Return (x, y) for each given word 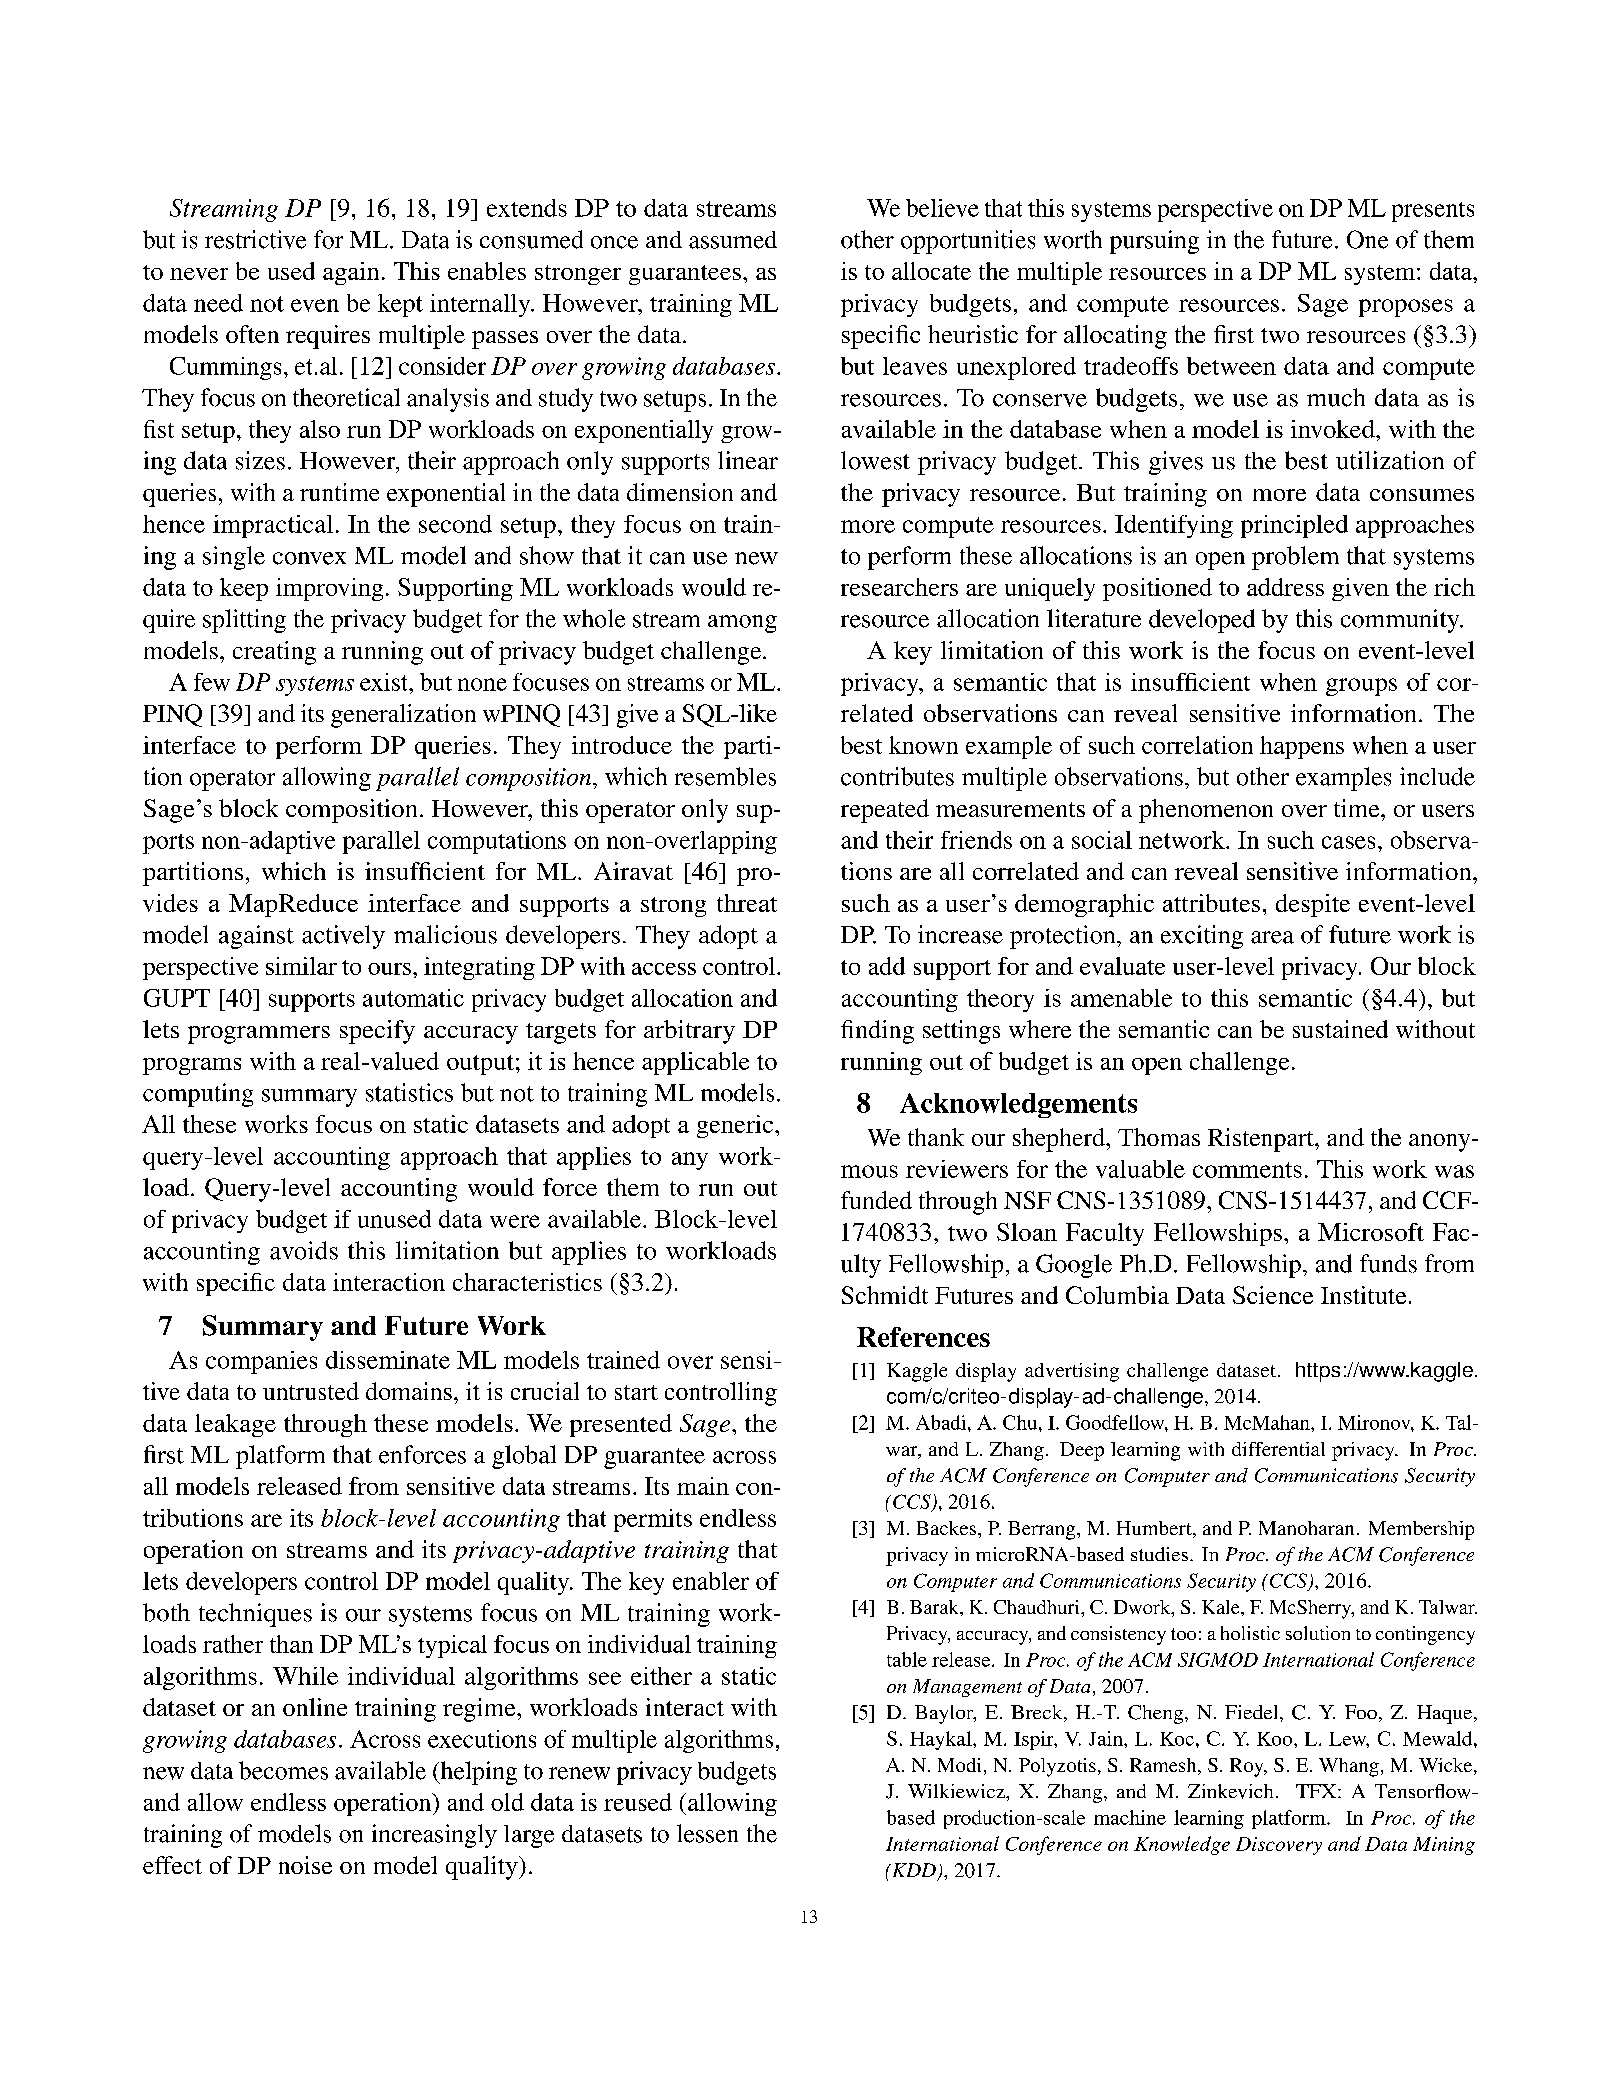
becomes (283, 1770)
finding (877, 1032)
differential (1278, 1449)
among (742, 624)
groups (1361, 687)
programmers (259, 1035)
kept (400, 305)
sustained (1340, 1029)
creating (274, 653)
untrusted (311, 1391)
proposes (1406, 308)
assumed (733, 240)
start (636, 1392)
